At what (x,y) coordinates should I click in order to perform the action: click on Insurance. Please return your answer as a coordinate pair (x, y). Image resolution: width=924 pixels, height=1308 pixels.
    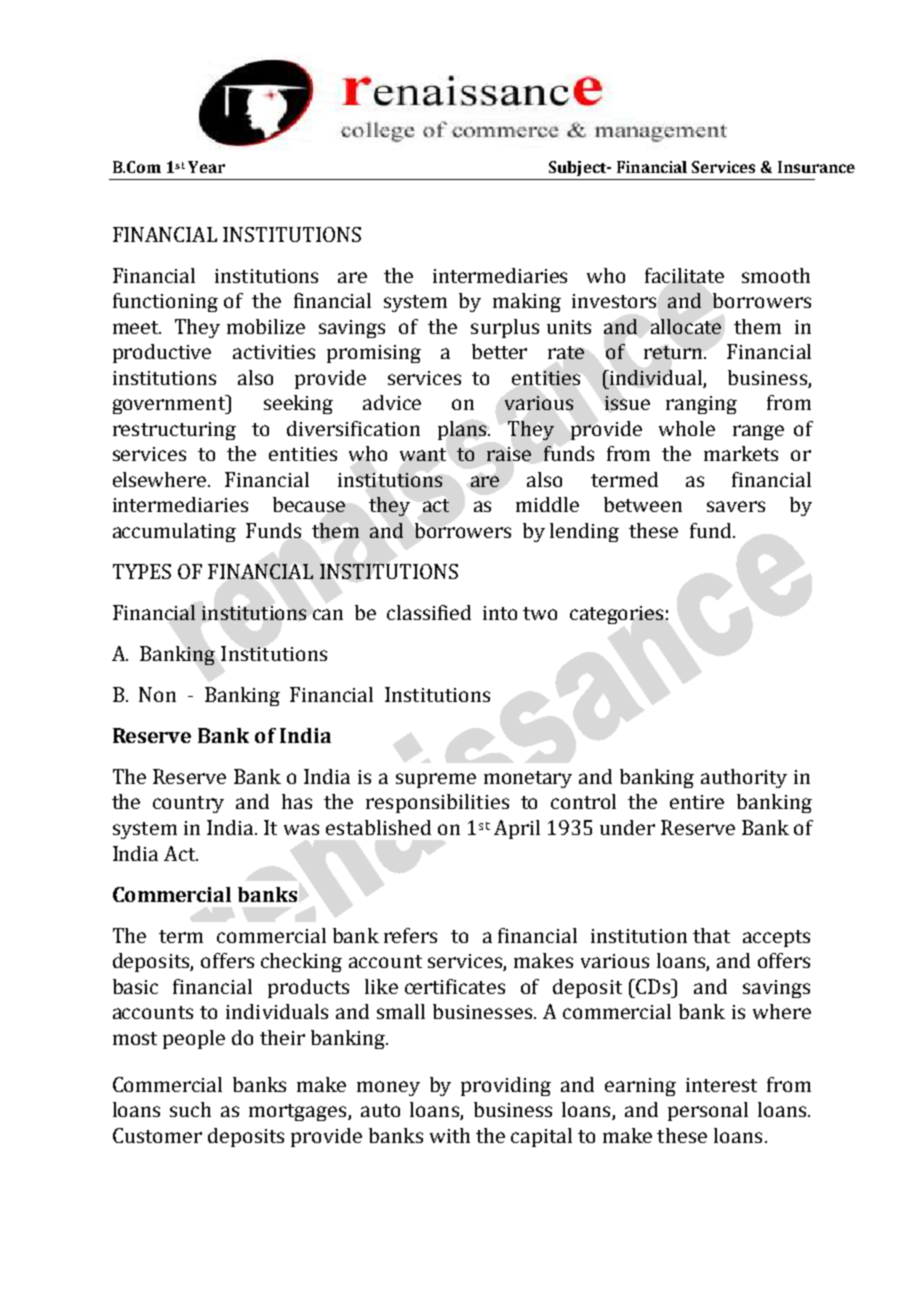
    Looking at the image, I should click on (816, 167).
